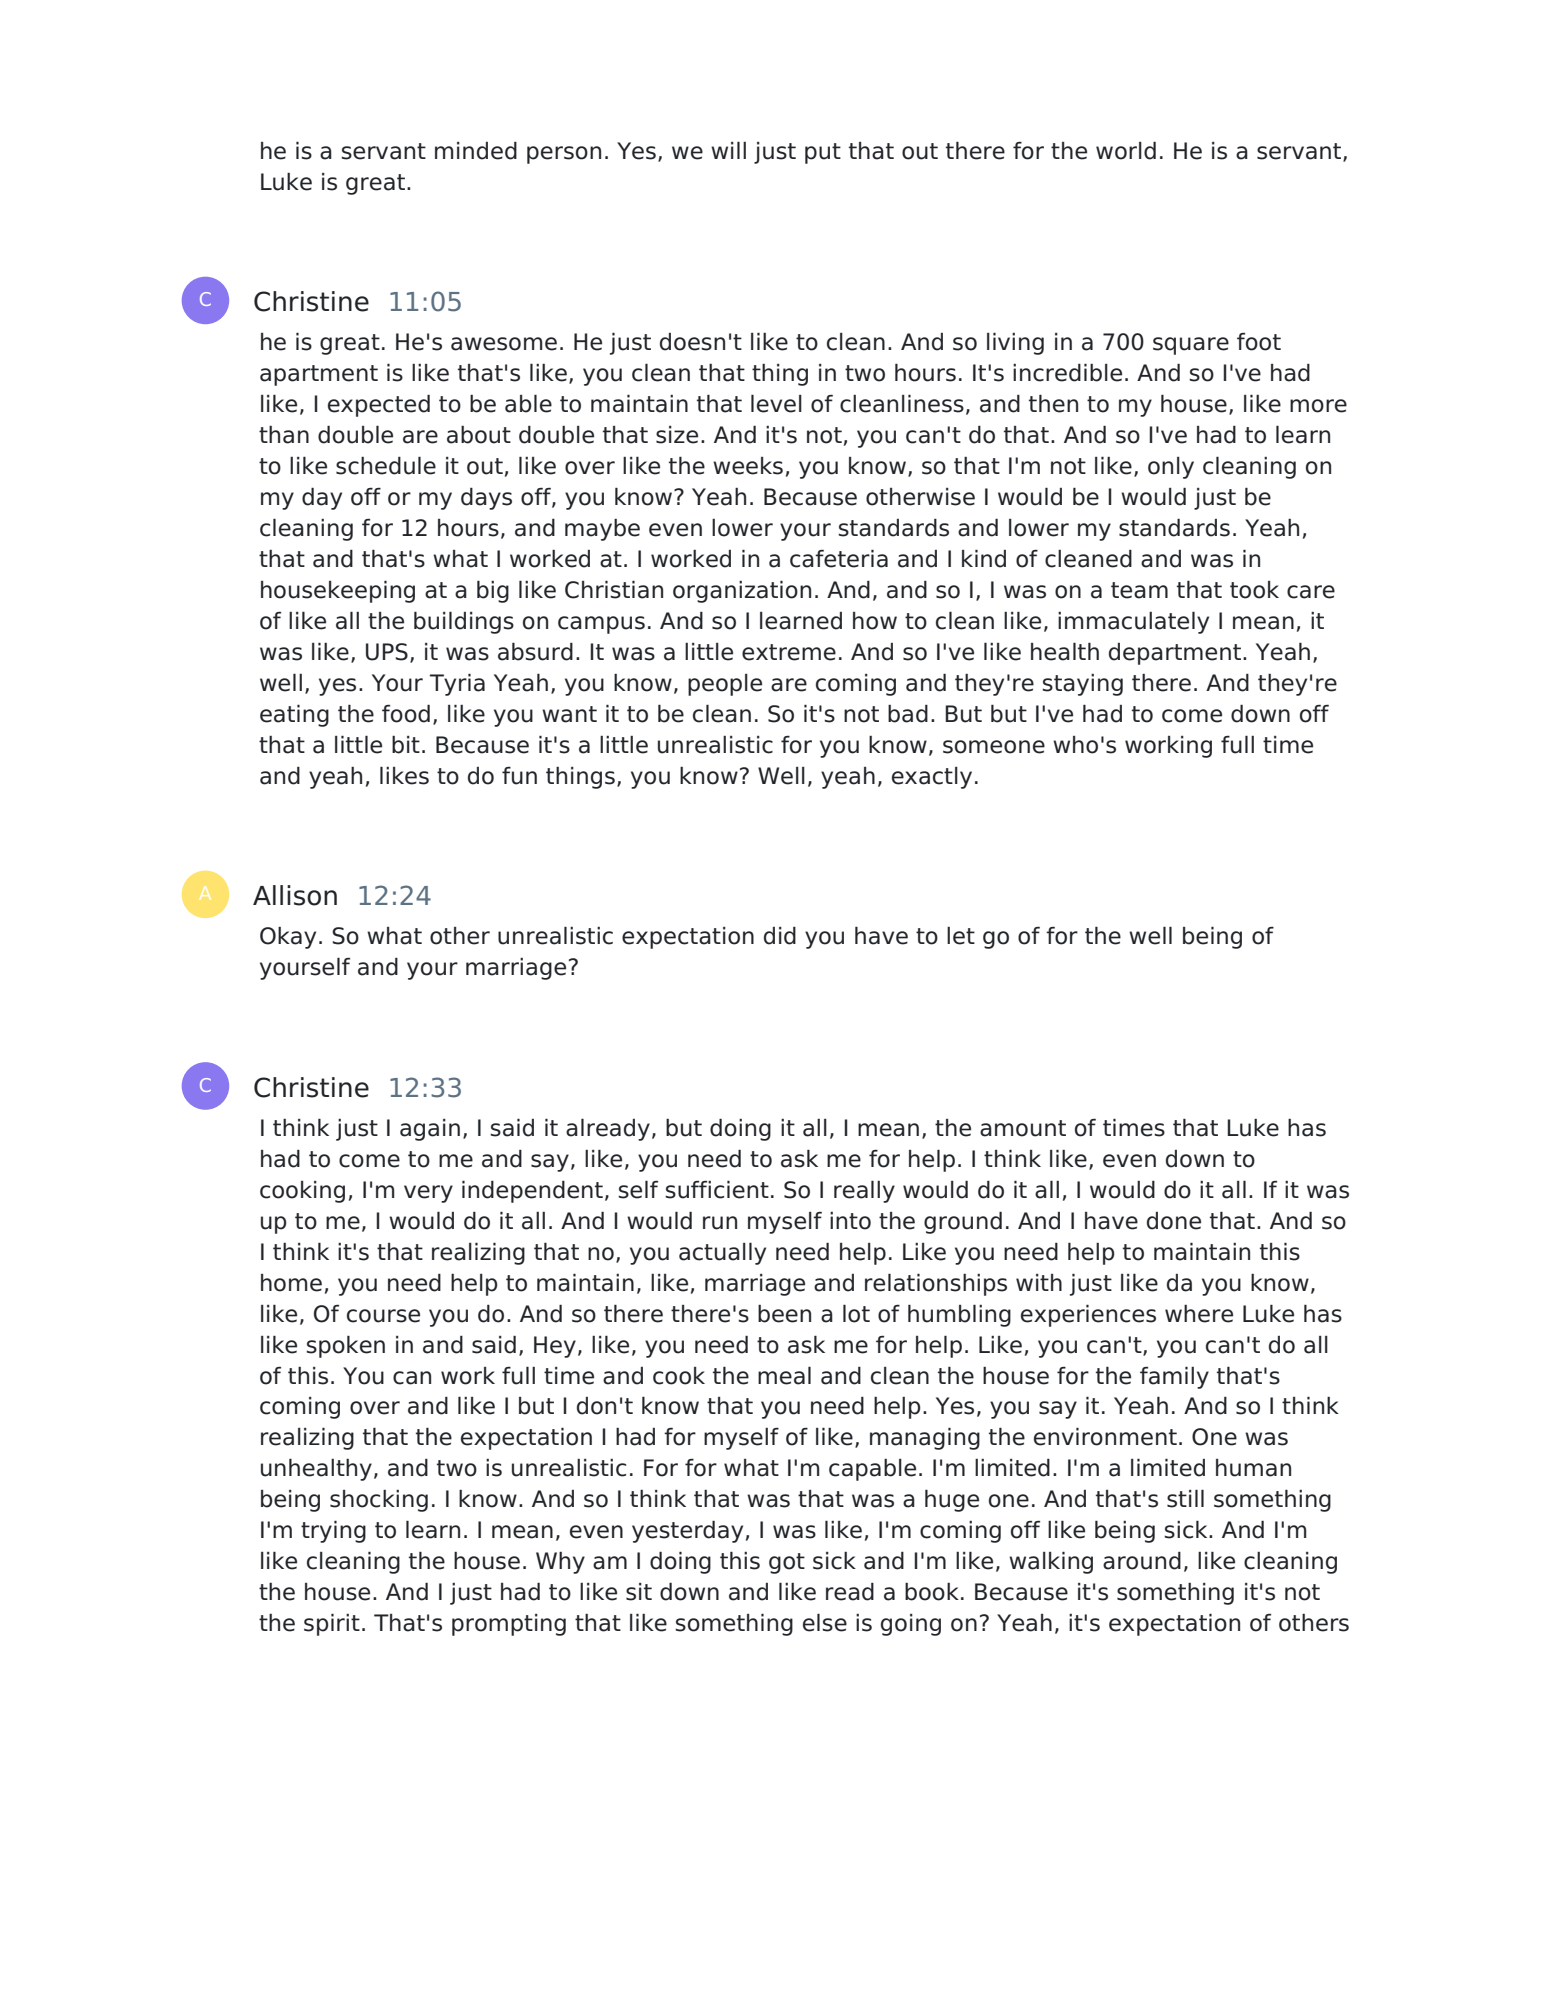 The width and height of the screenshot is (1544, 1998). I want to click on around, so click(1142, 1561).
